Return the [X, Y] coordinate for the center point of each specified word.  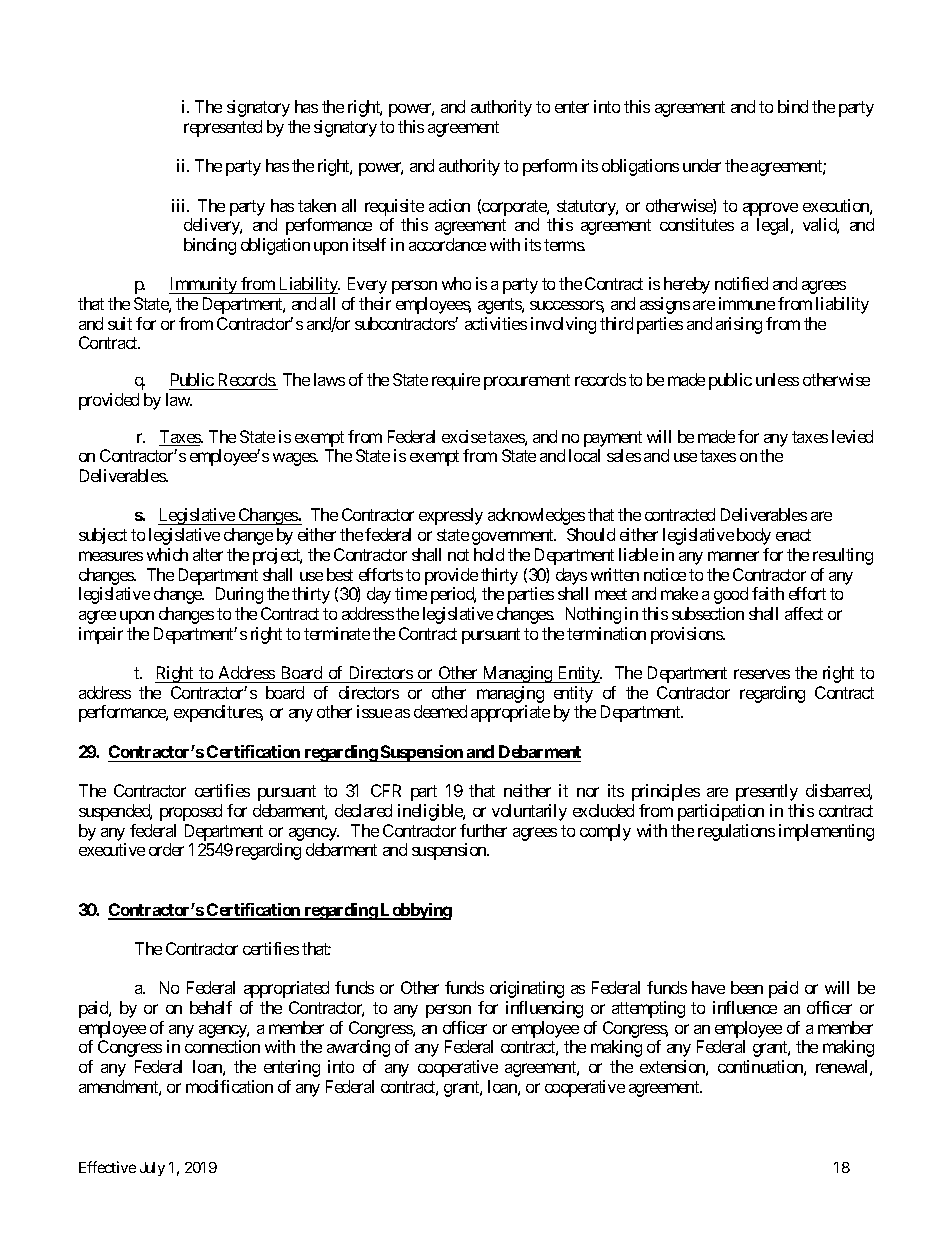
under [702, 165]
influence [745, 1007]
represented [223, 128]
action [449, 205]
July [152, 1169]
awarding [358, 1048]
